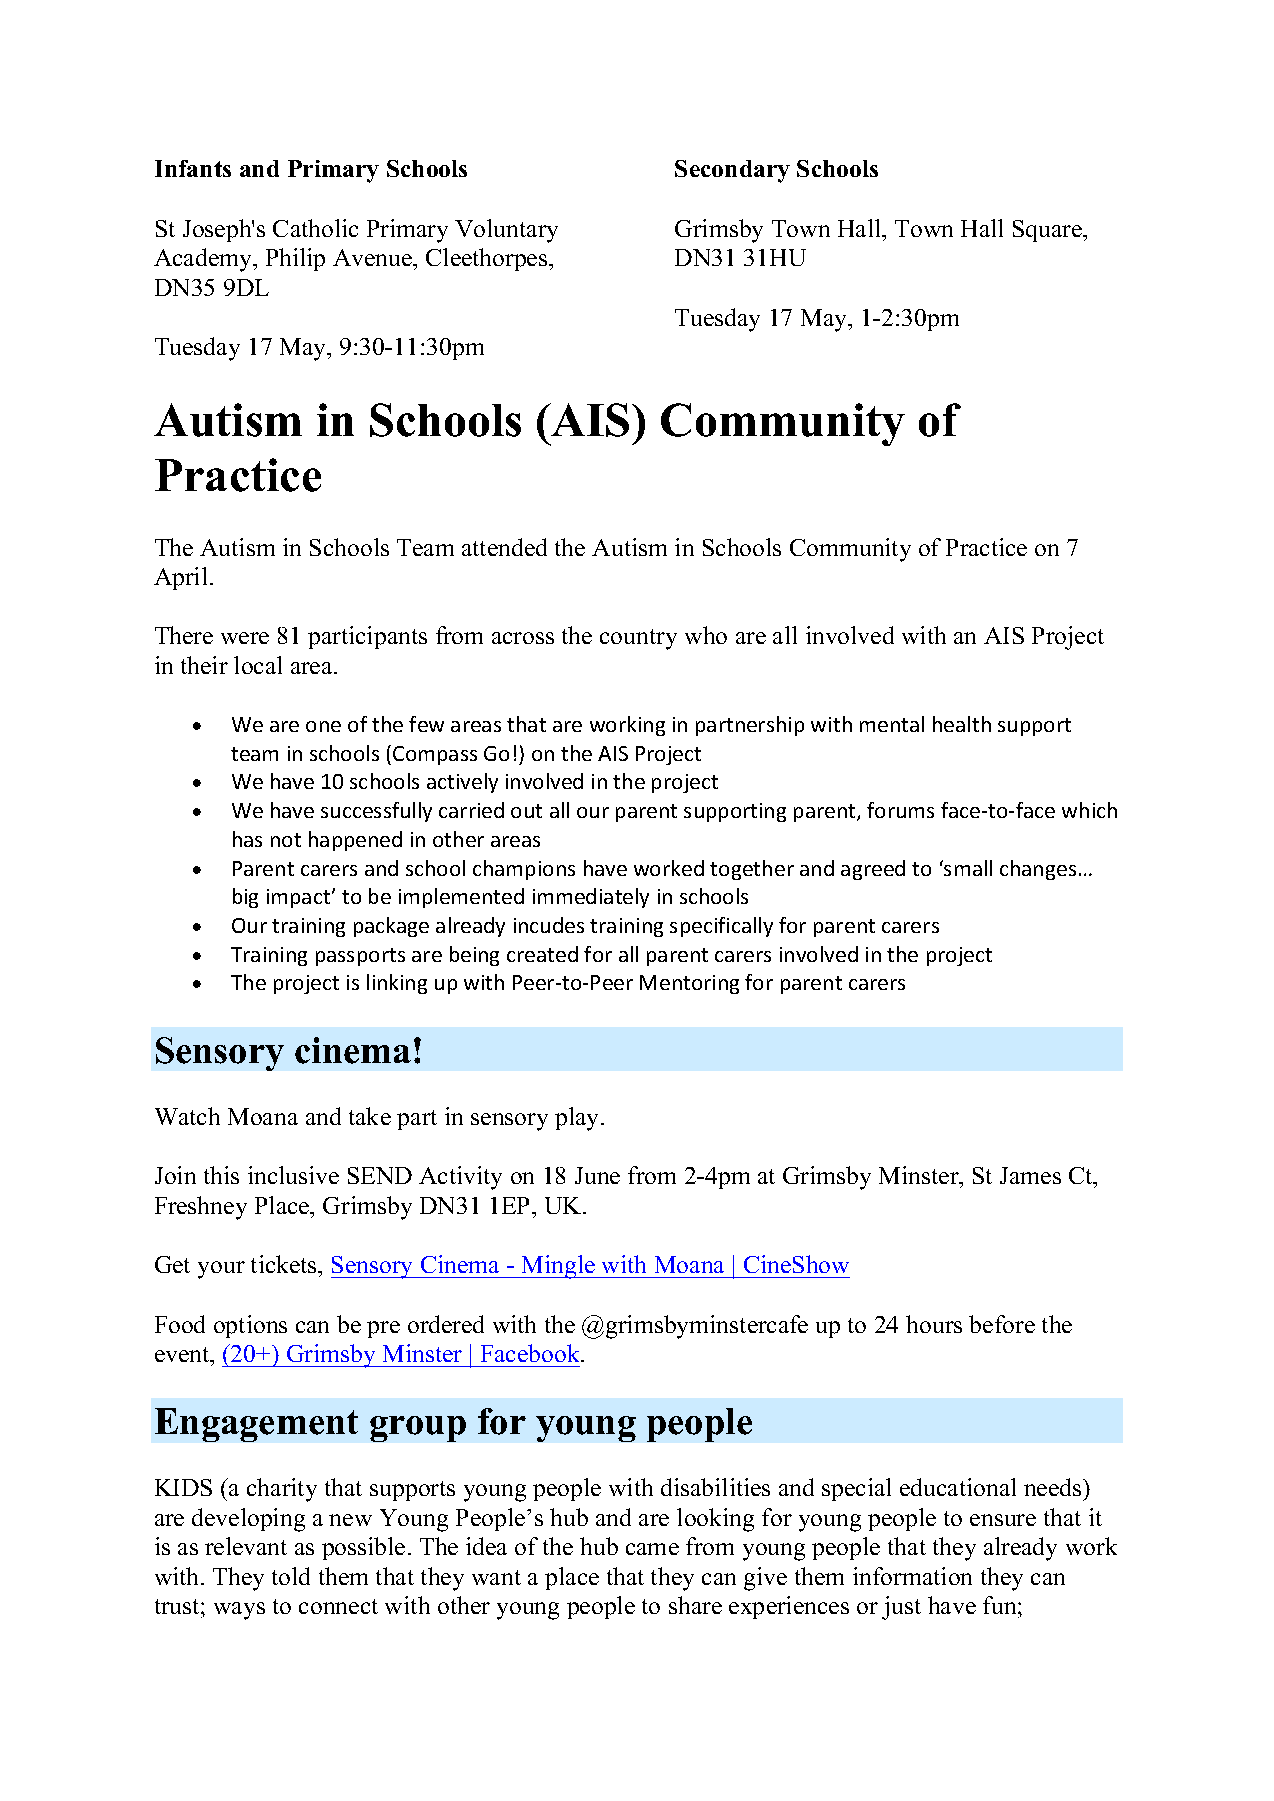 This screenshot has height=1801, width=1274. What do you see at coordinates (315, 228) in the screenshot?
I see `Catholic` at bounding box center [315, 228].
